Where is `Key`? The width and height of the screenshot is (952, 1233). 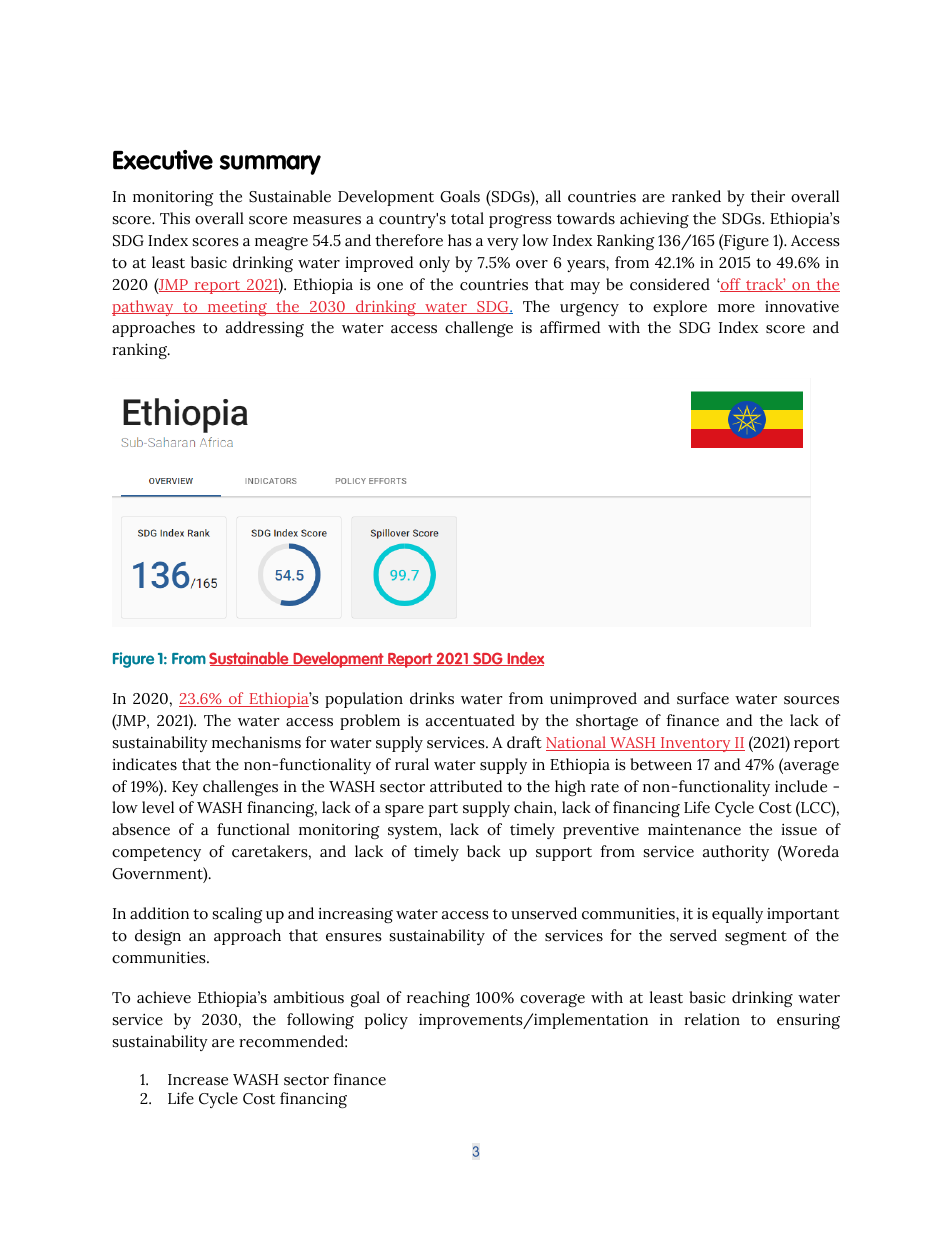 Key is located at coordinates (185, 788).
